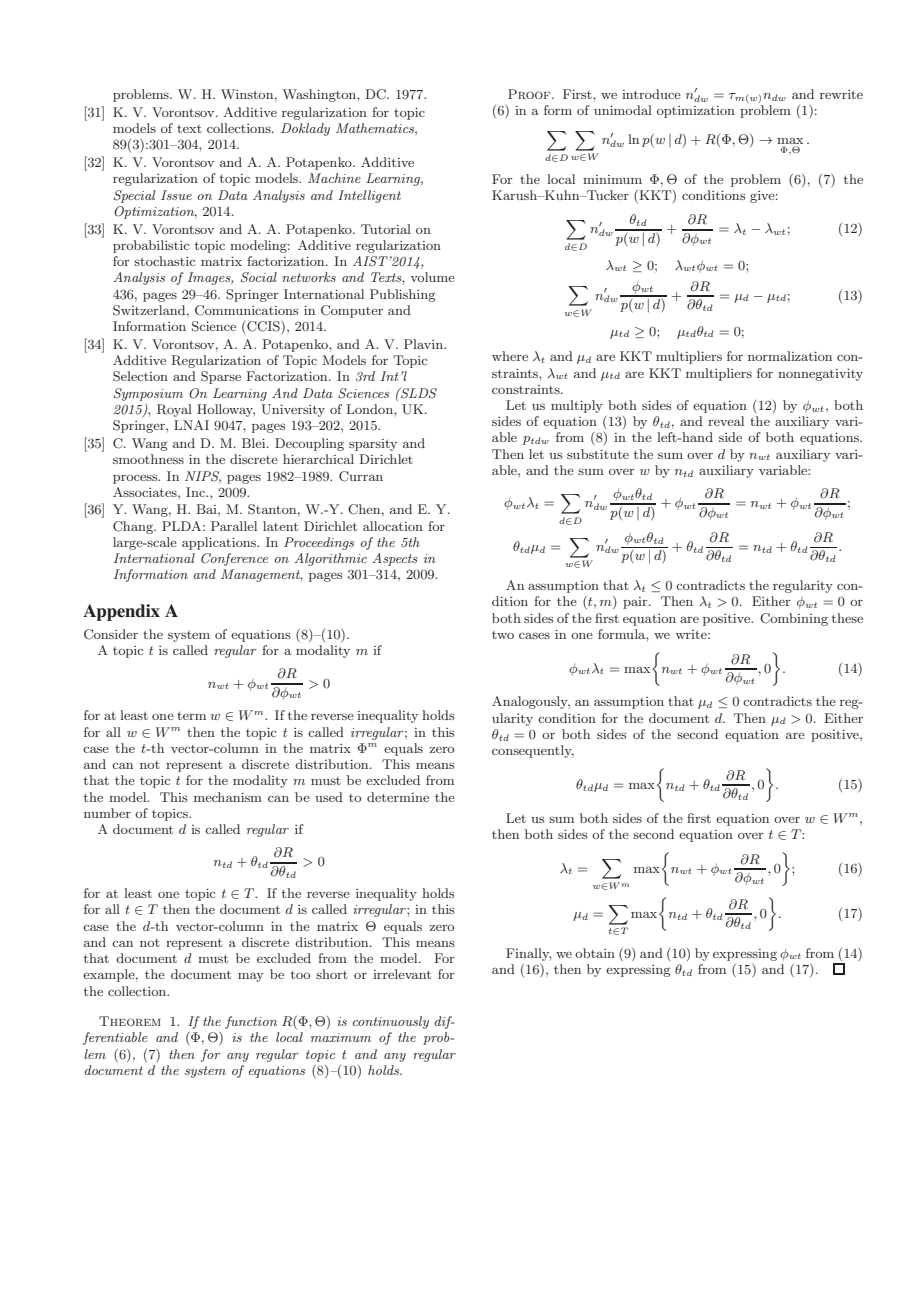 This page has width=924, height=1308. What do you see at coordinates (651, 94) in the page?
I see `introduce` at bounding box center [651, 94].
